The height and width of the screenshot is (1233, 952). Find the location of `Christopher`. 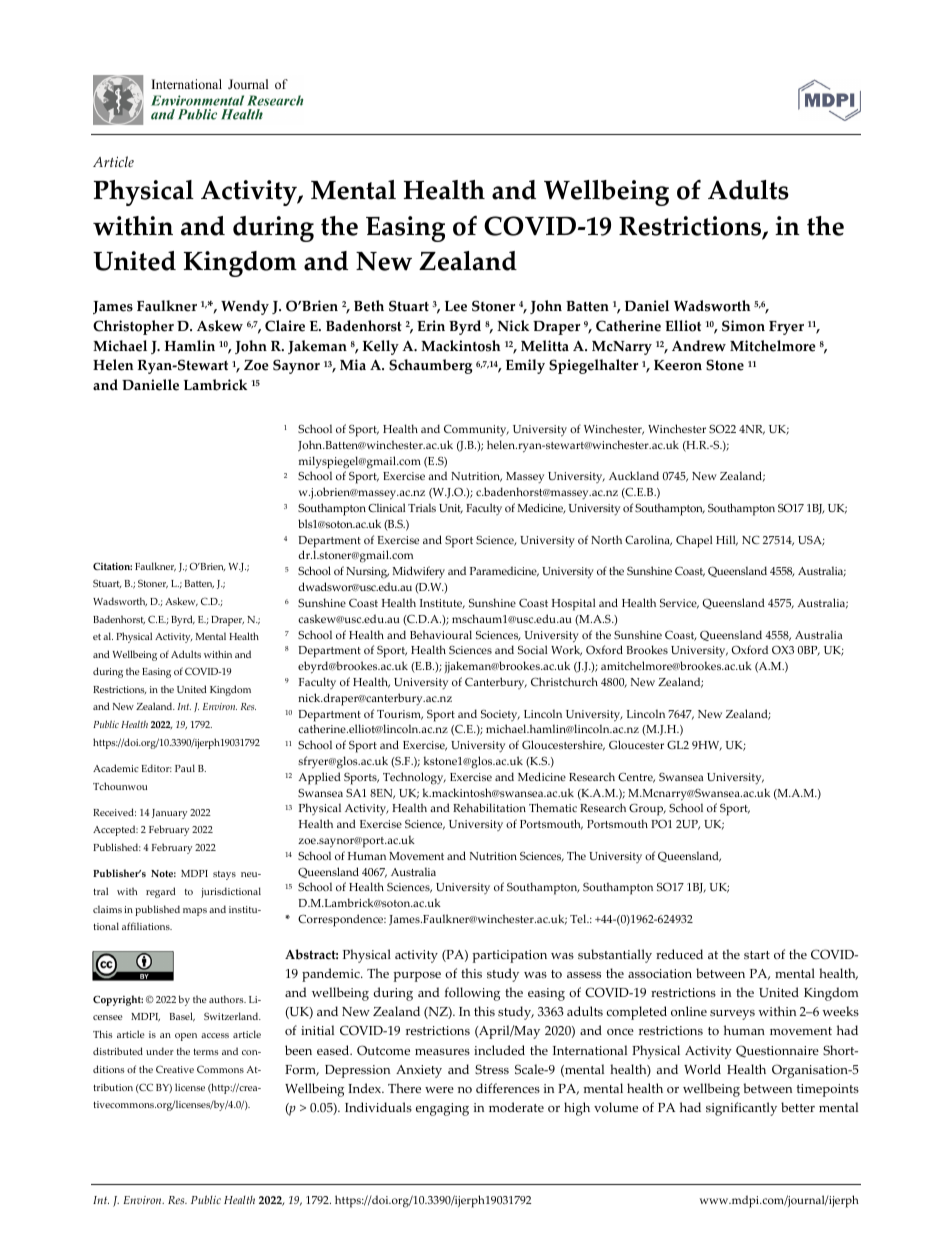

Christopher is located at coordinates (133, 327).
